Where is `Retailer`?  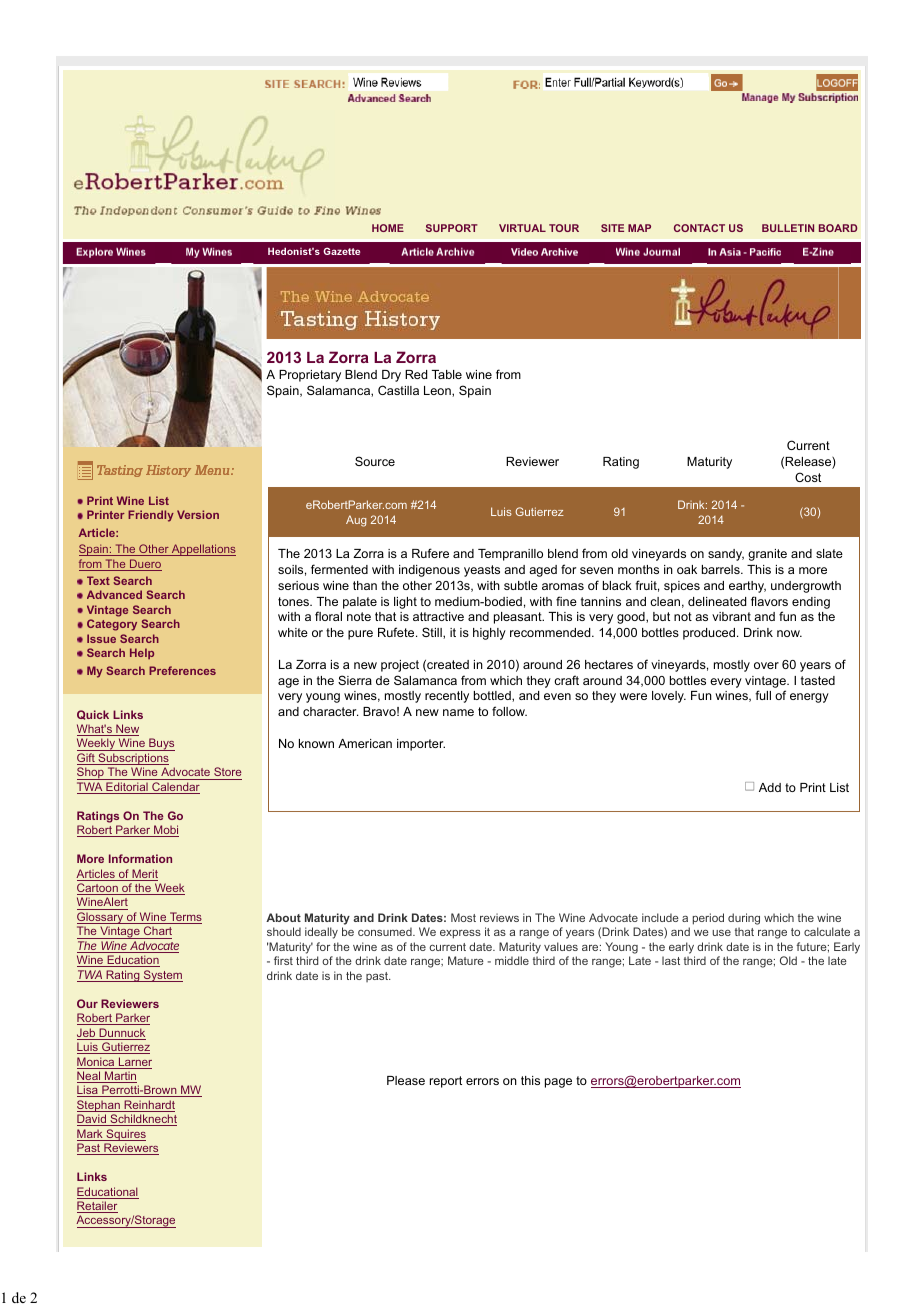 Retailer is located at coordinates (97, 1207).
